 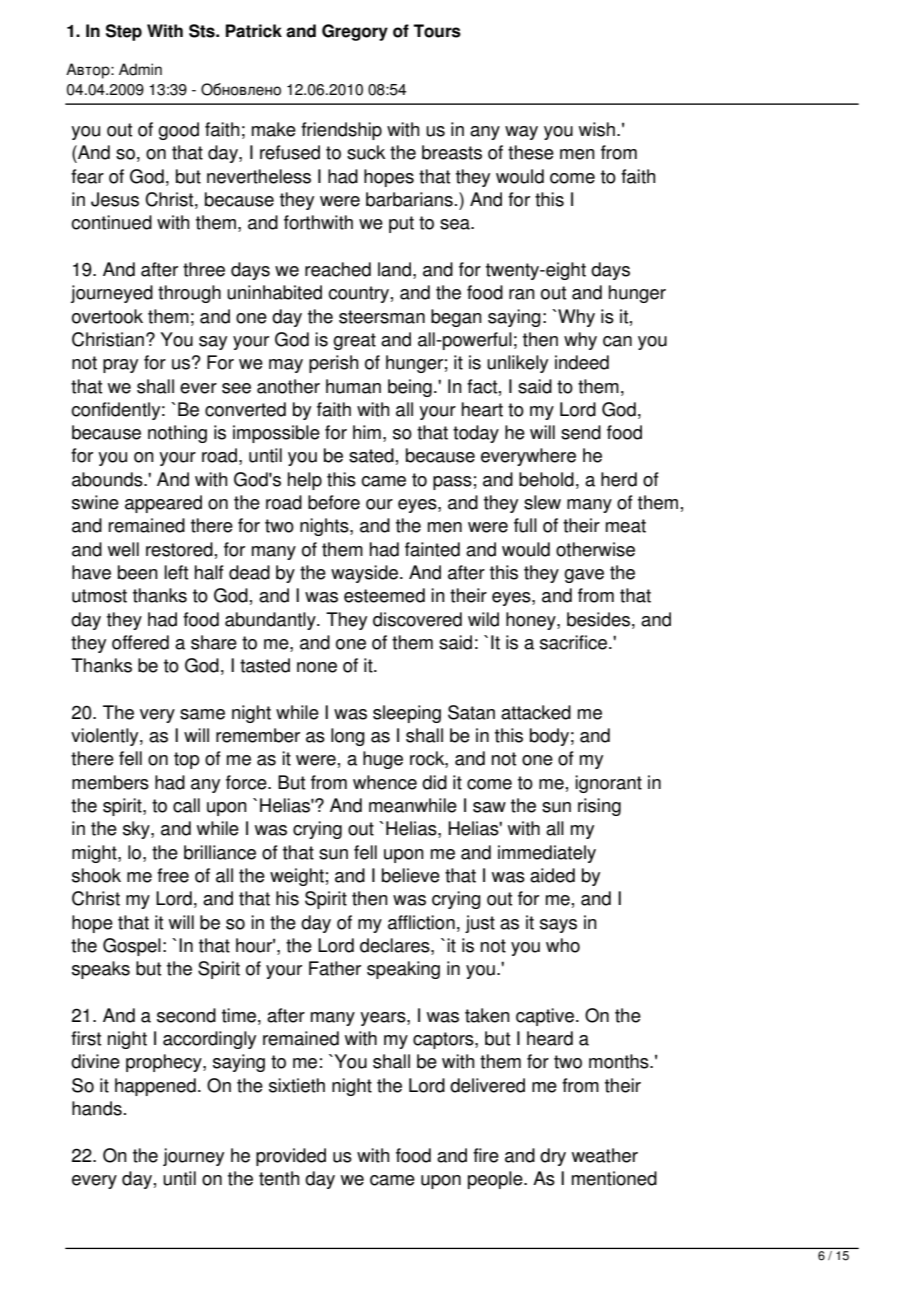 I want to click on rising, so click(x=599, y=807).
